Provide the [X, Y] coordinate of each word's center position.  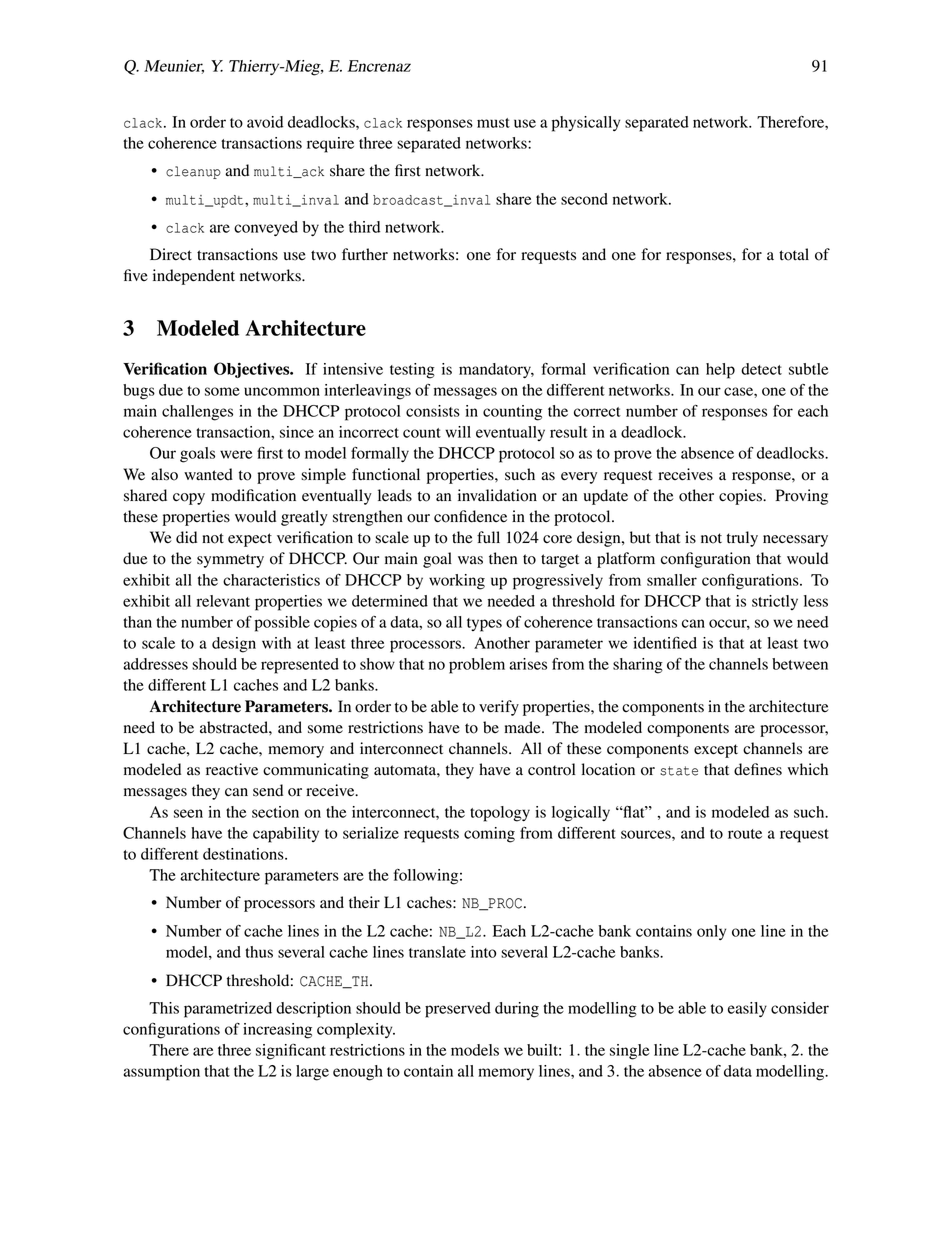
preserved [458, 1010]
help [720, 371]
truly [742, 539]
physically [586, 124]
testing [412, 371]
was [470, 560]
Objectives [253, 370]
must [493, 123]
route [745, 834]
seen [188, 813]
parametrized [228, 1010]
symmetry [230, 561]
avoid [265, 122]
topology [500, 814]
